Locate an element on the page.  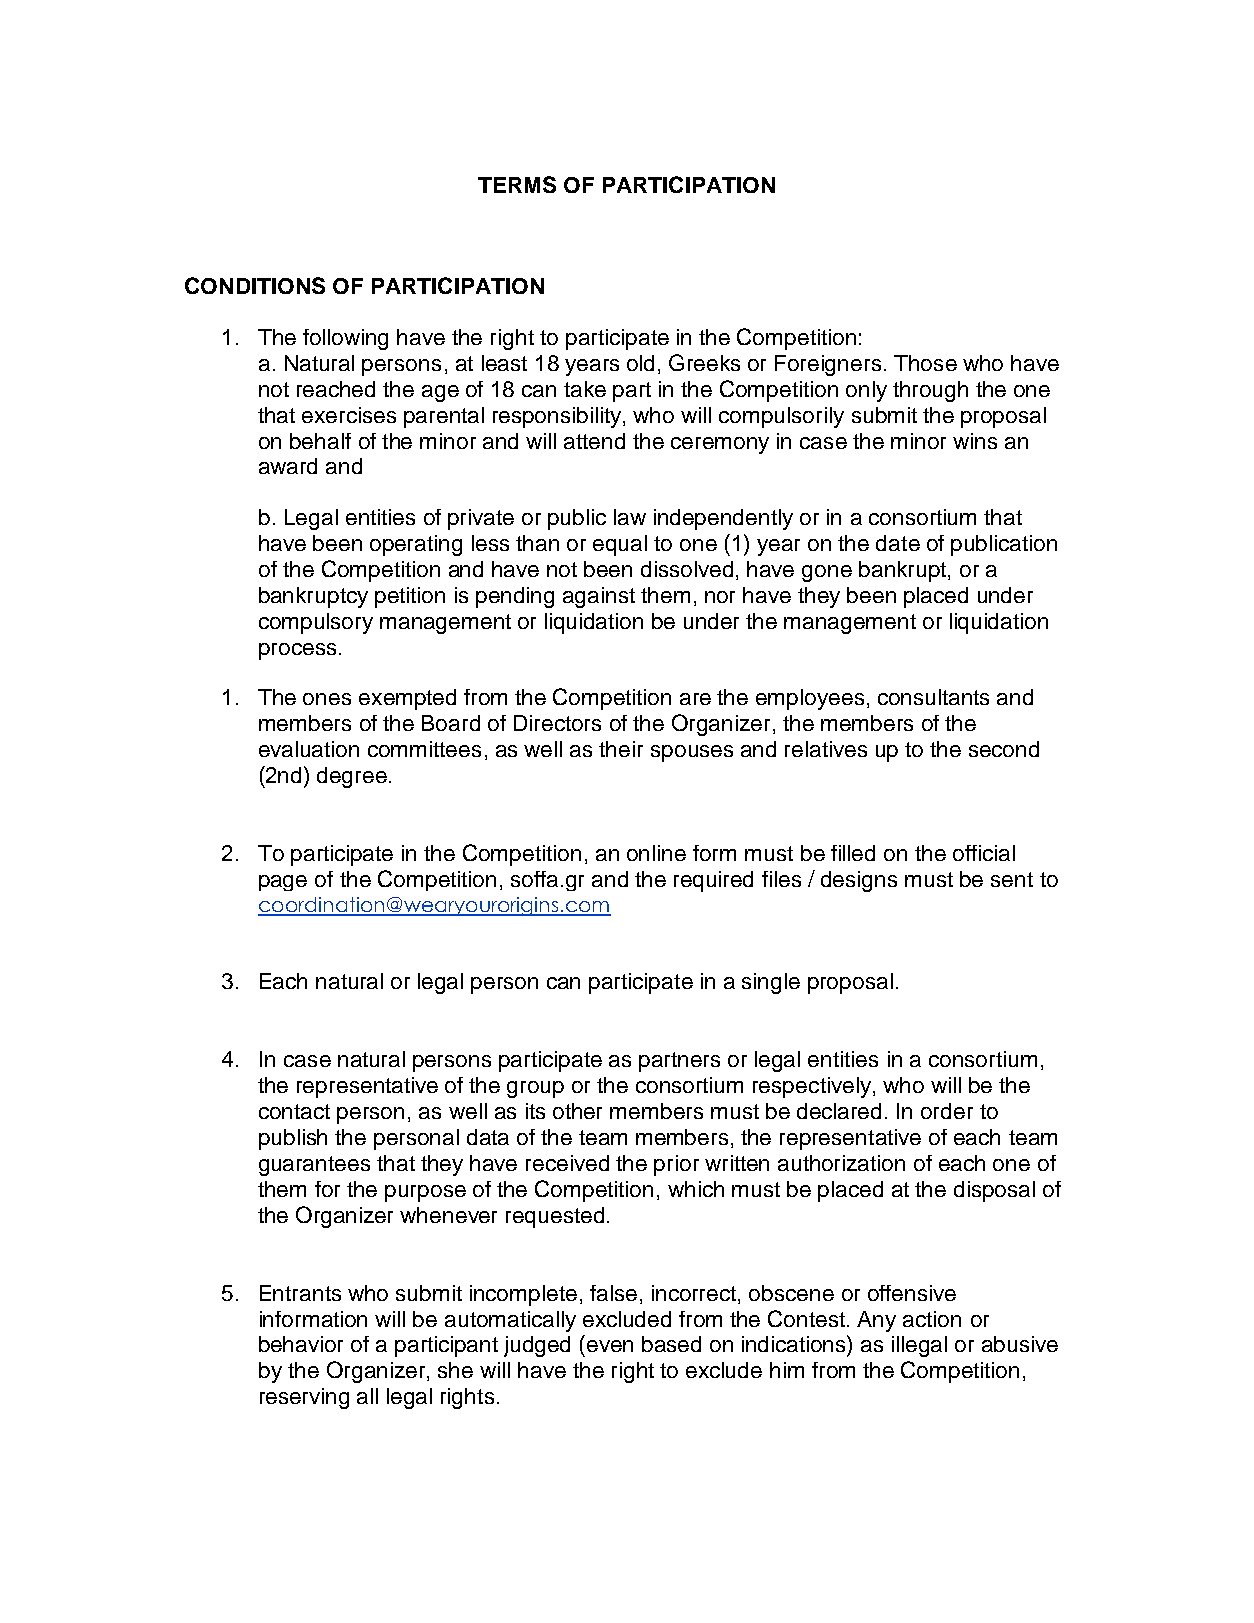
ones is located at coordinates (327, 699).
